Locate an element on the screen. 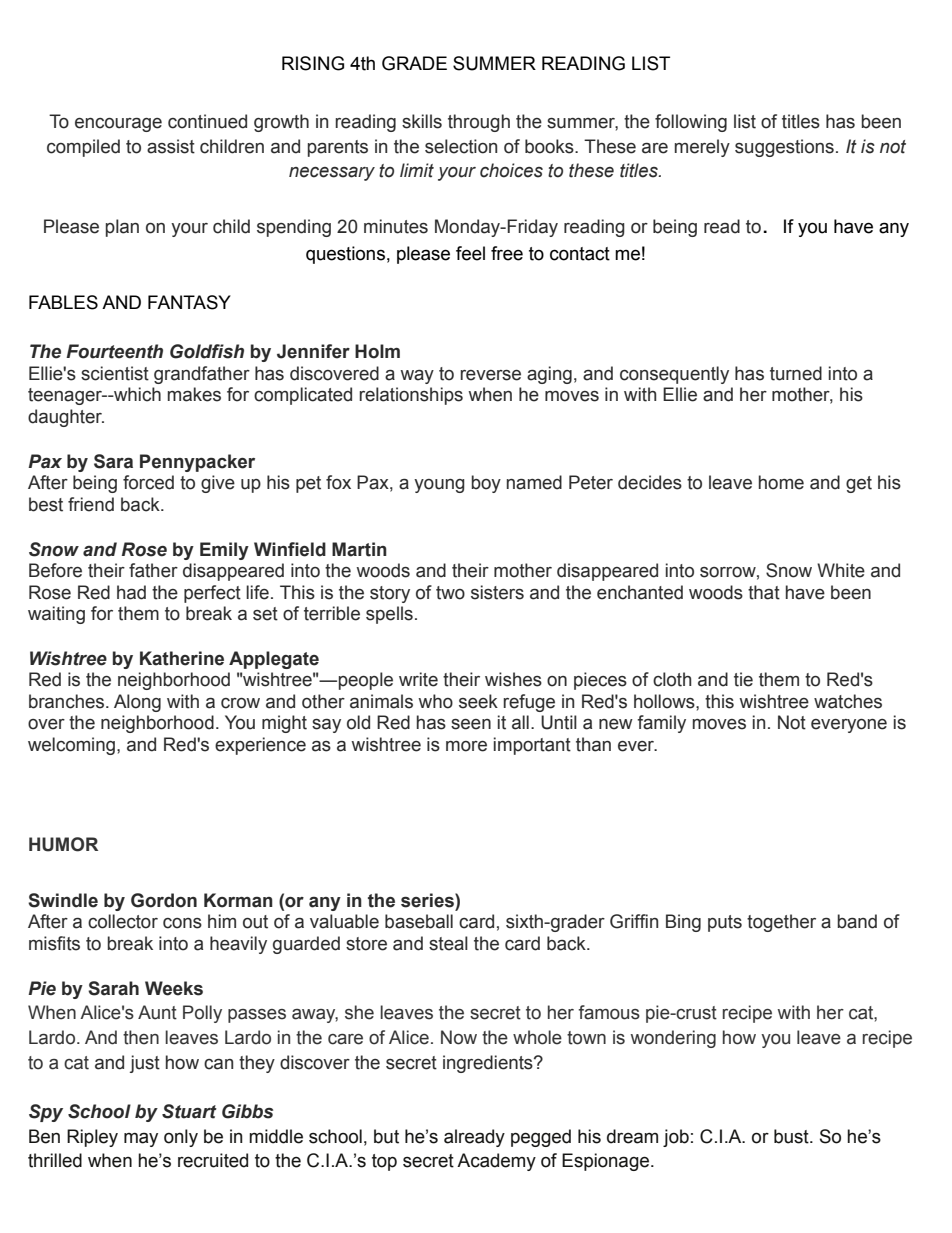  two is located at coordinates (450, 593).
